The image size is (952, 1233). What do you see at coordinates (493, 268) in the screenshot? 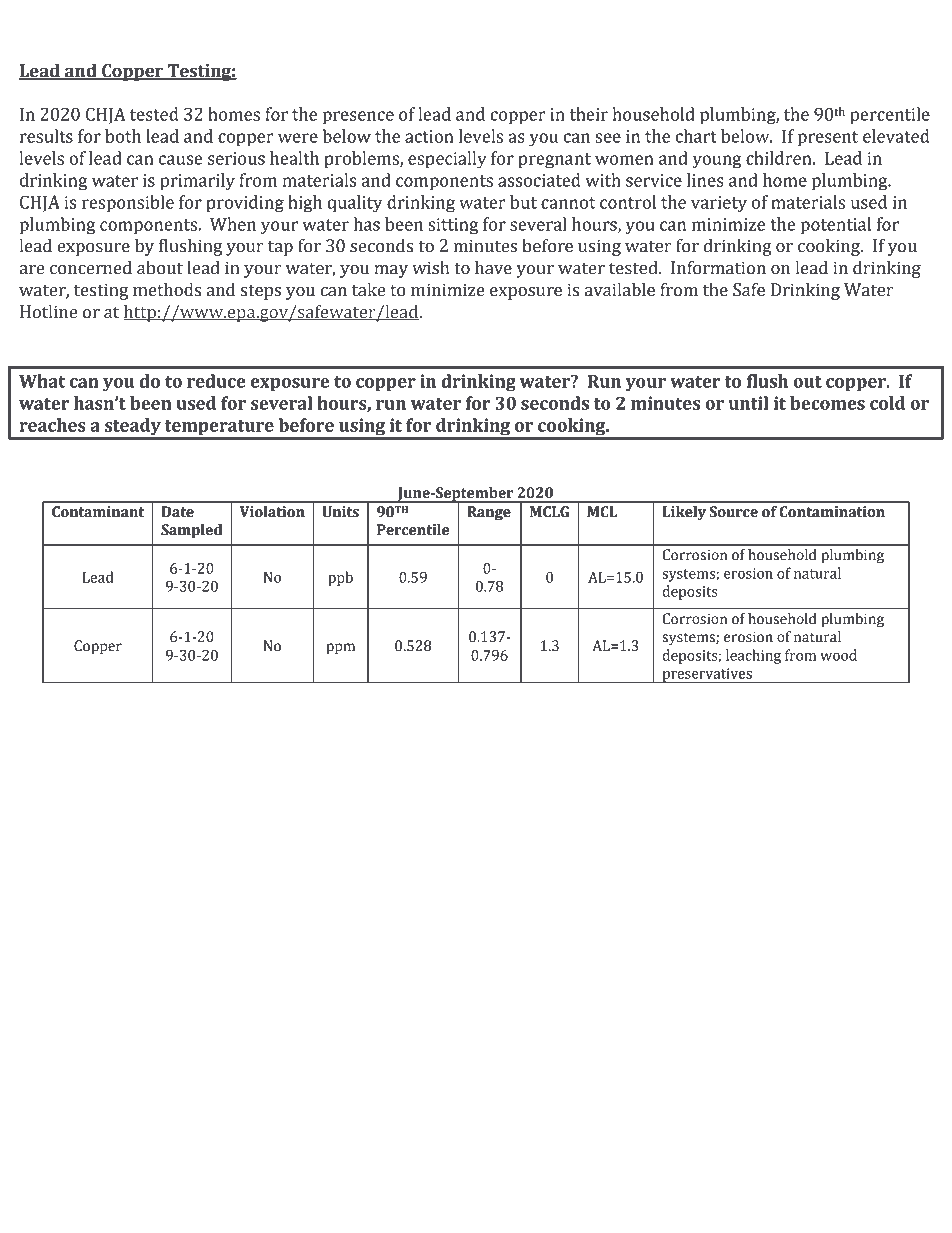
I see `have` at bounding box center [493, 268].
